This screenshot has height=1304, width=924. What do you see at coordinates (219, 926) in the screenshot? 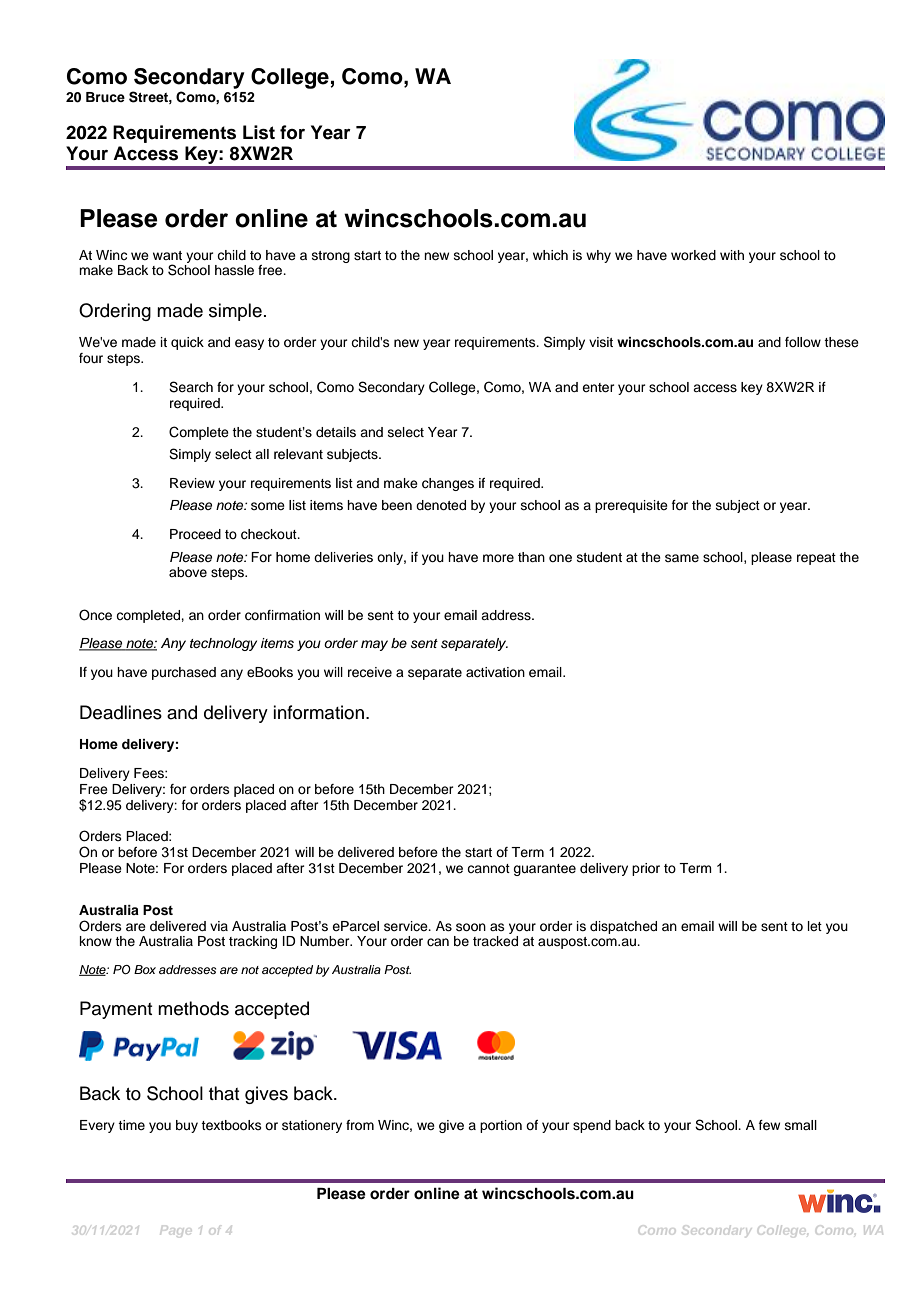
I see `via` at bounding box center [219, 926].
